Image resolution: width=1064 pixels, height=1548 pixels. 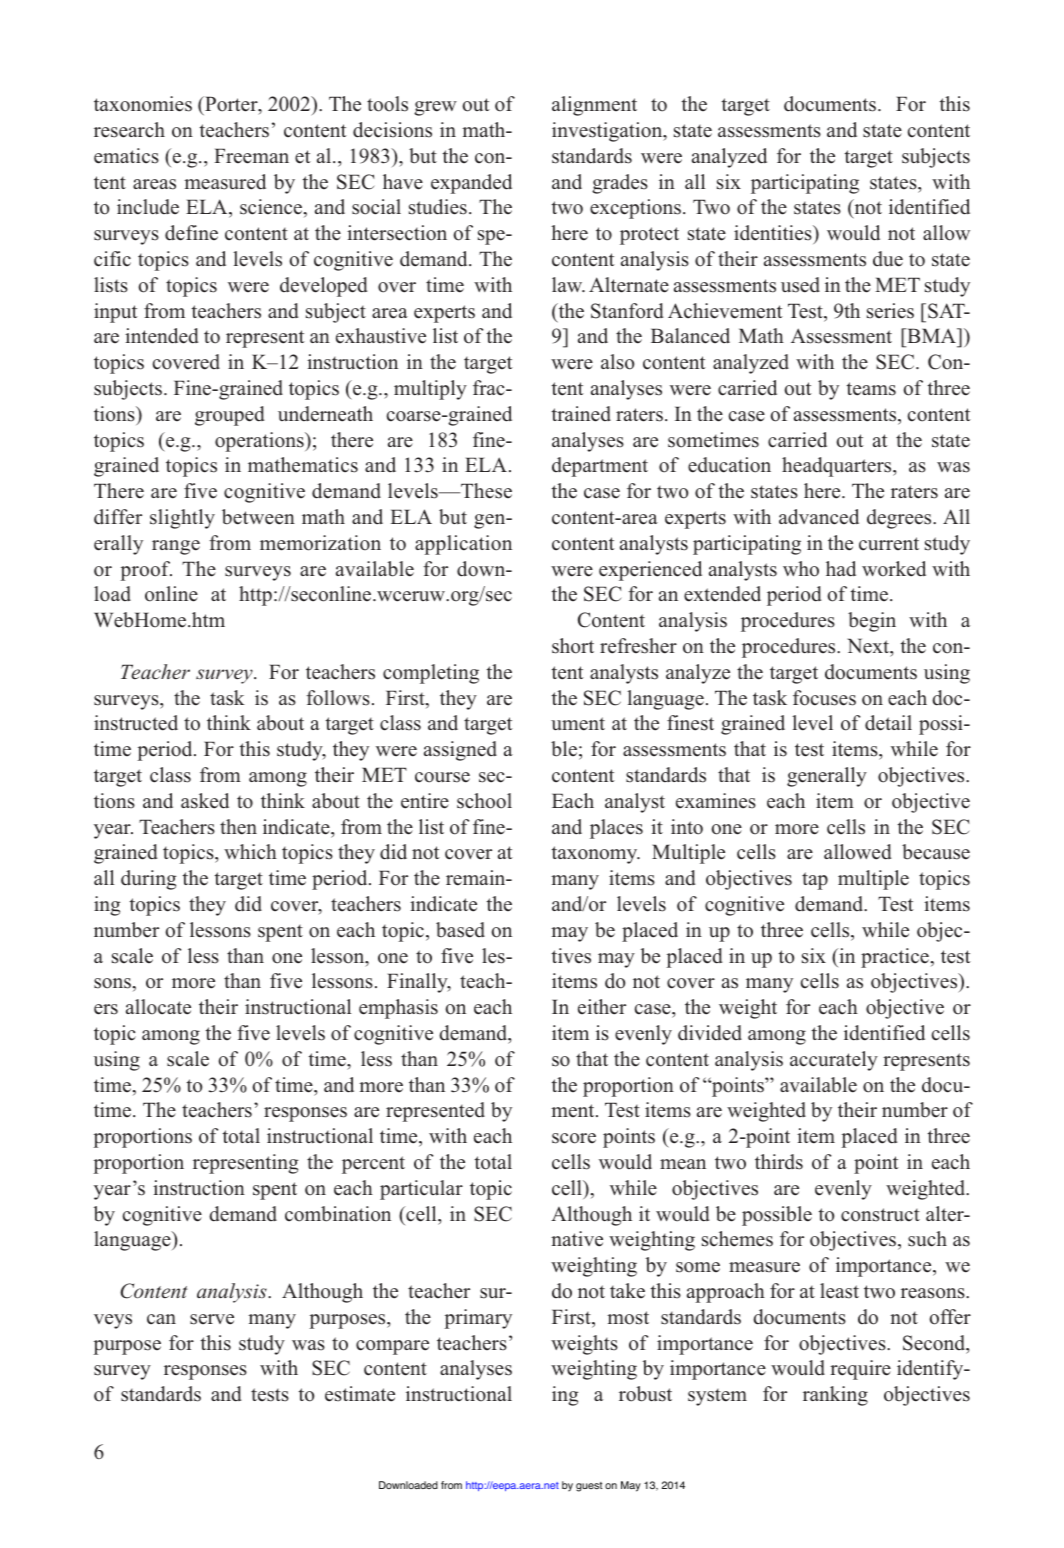 I want to click on expanded, so click(x=471, y=184).
